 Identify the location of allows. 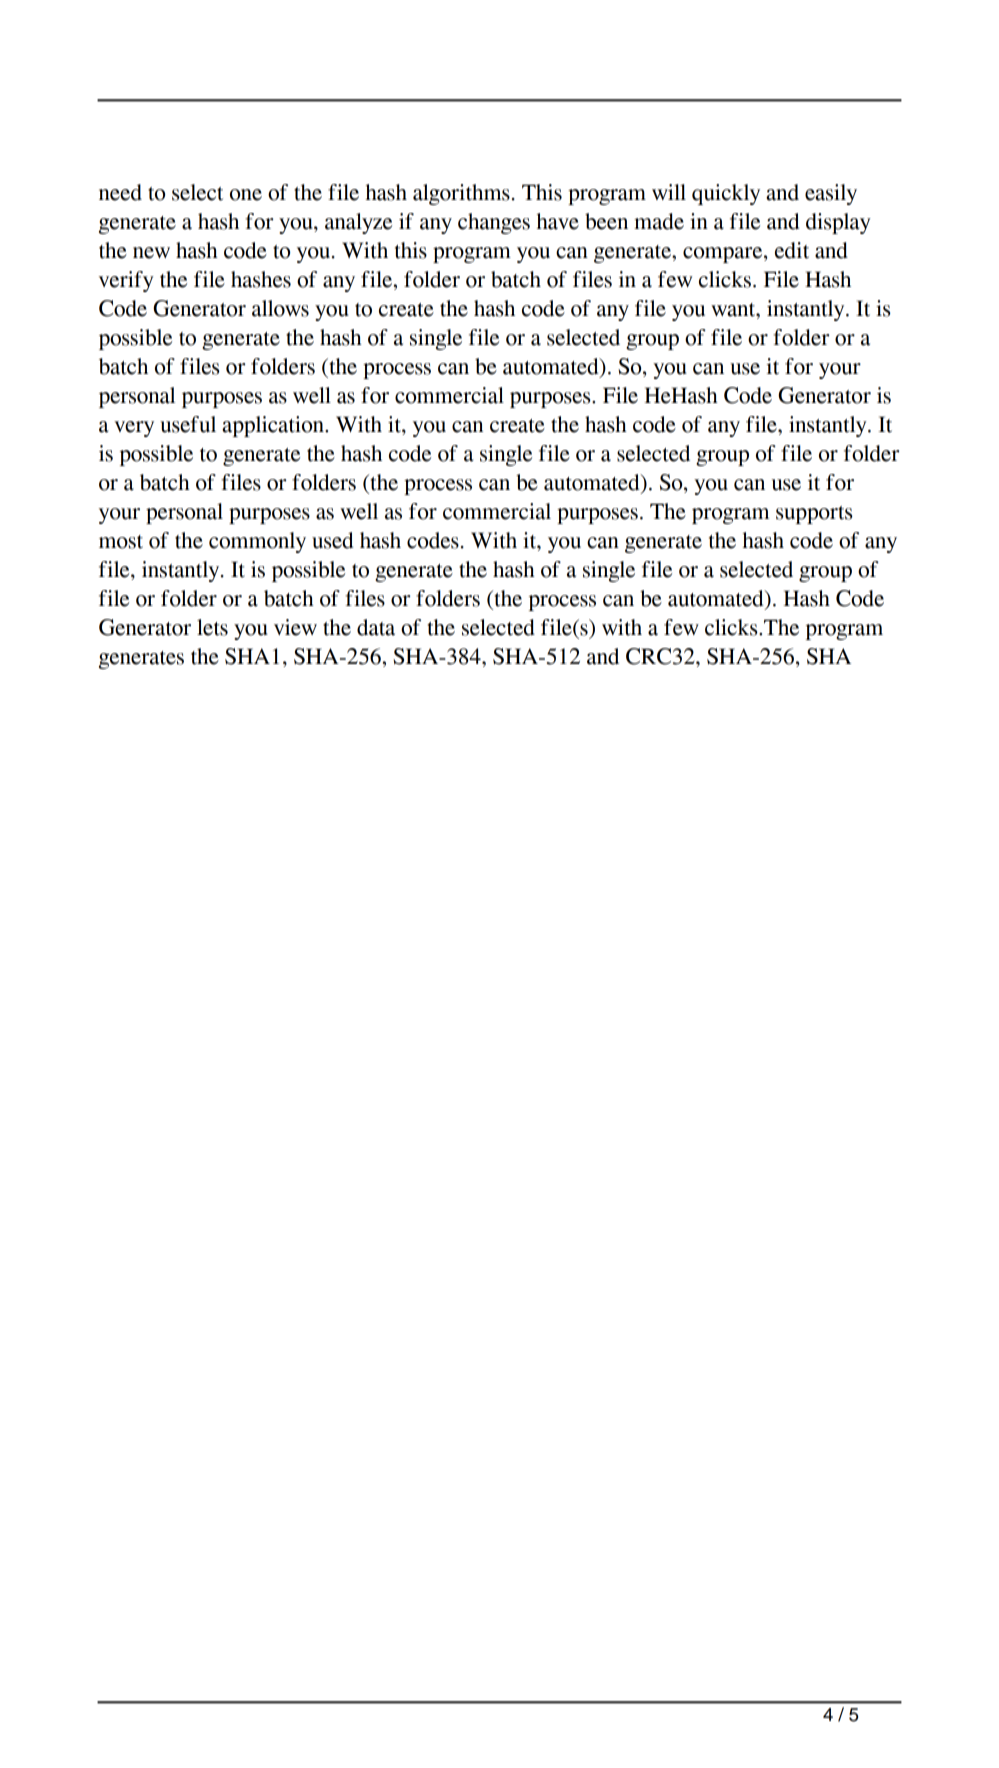
(280, 308).
